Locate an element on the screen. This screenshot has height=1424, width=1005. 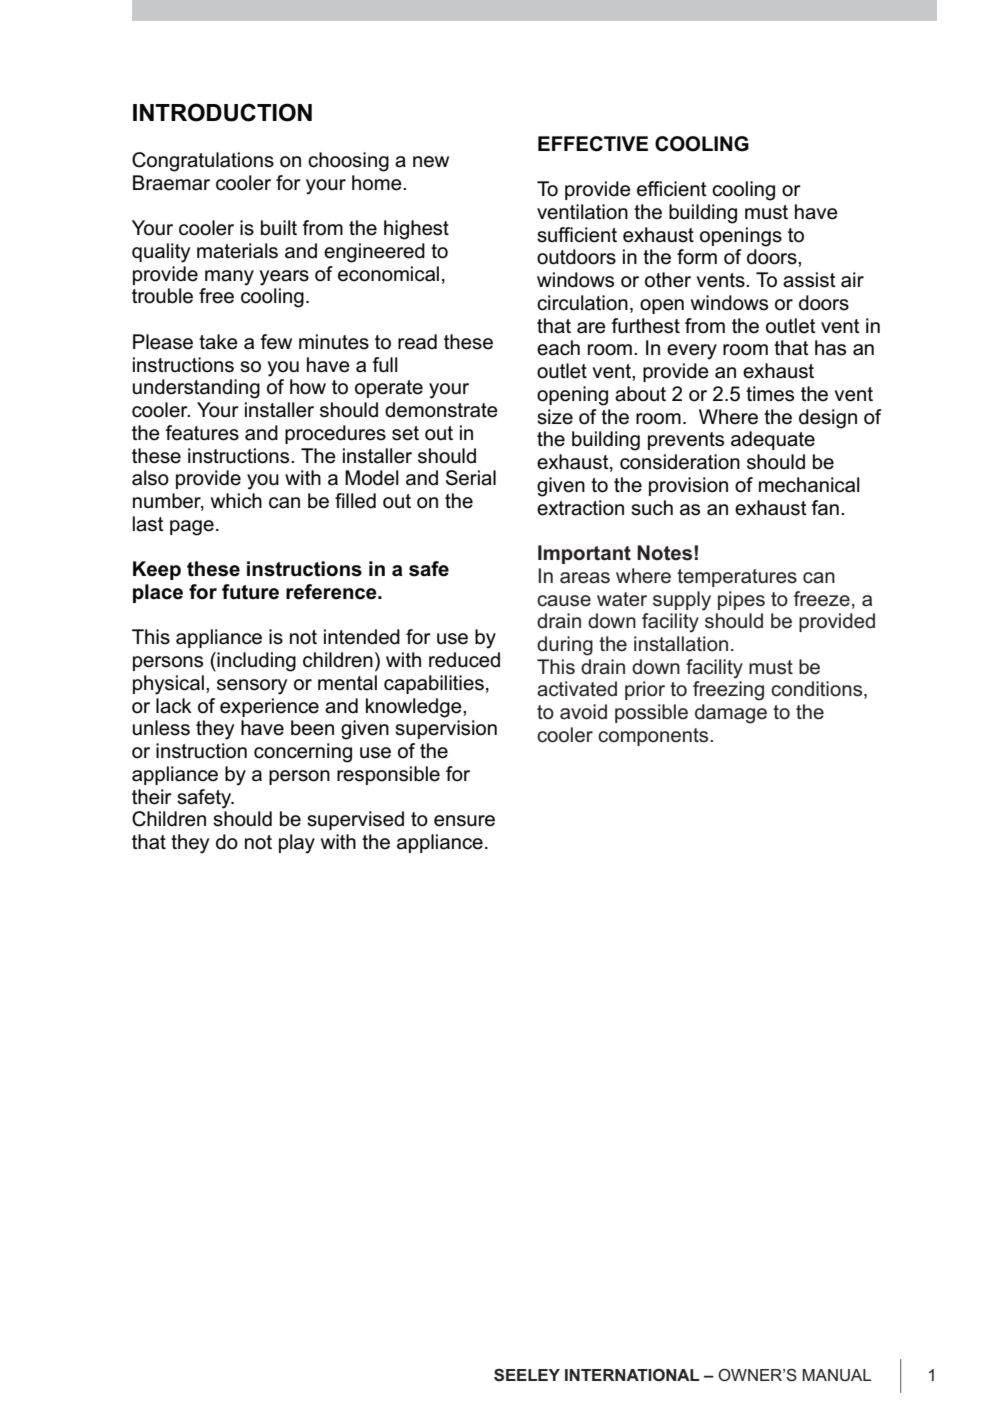
INTERNATIONAL is located at coordinates (632, 1375).
